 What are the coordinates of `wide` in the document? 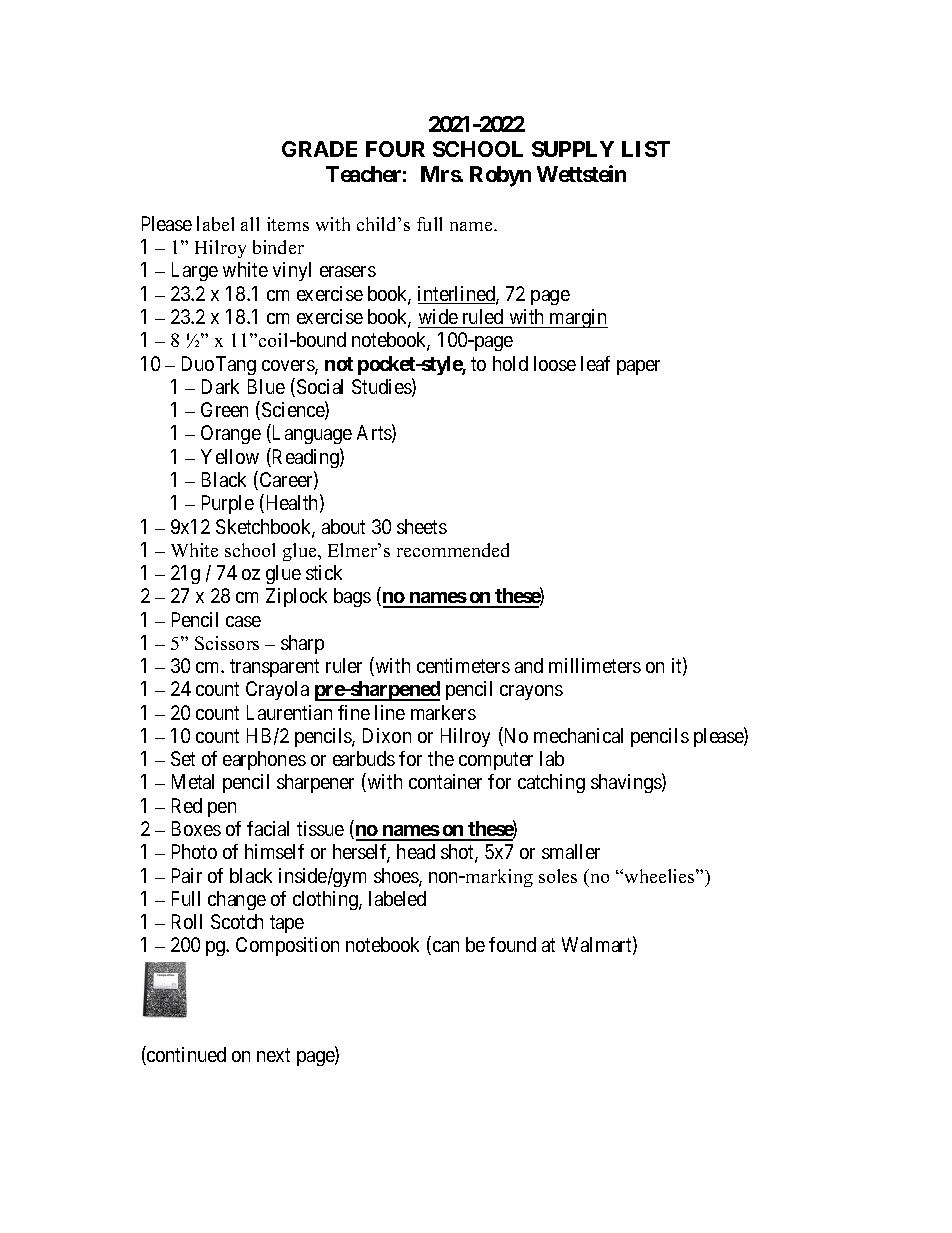 It's located at (438, 316).
